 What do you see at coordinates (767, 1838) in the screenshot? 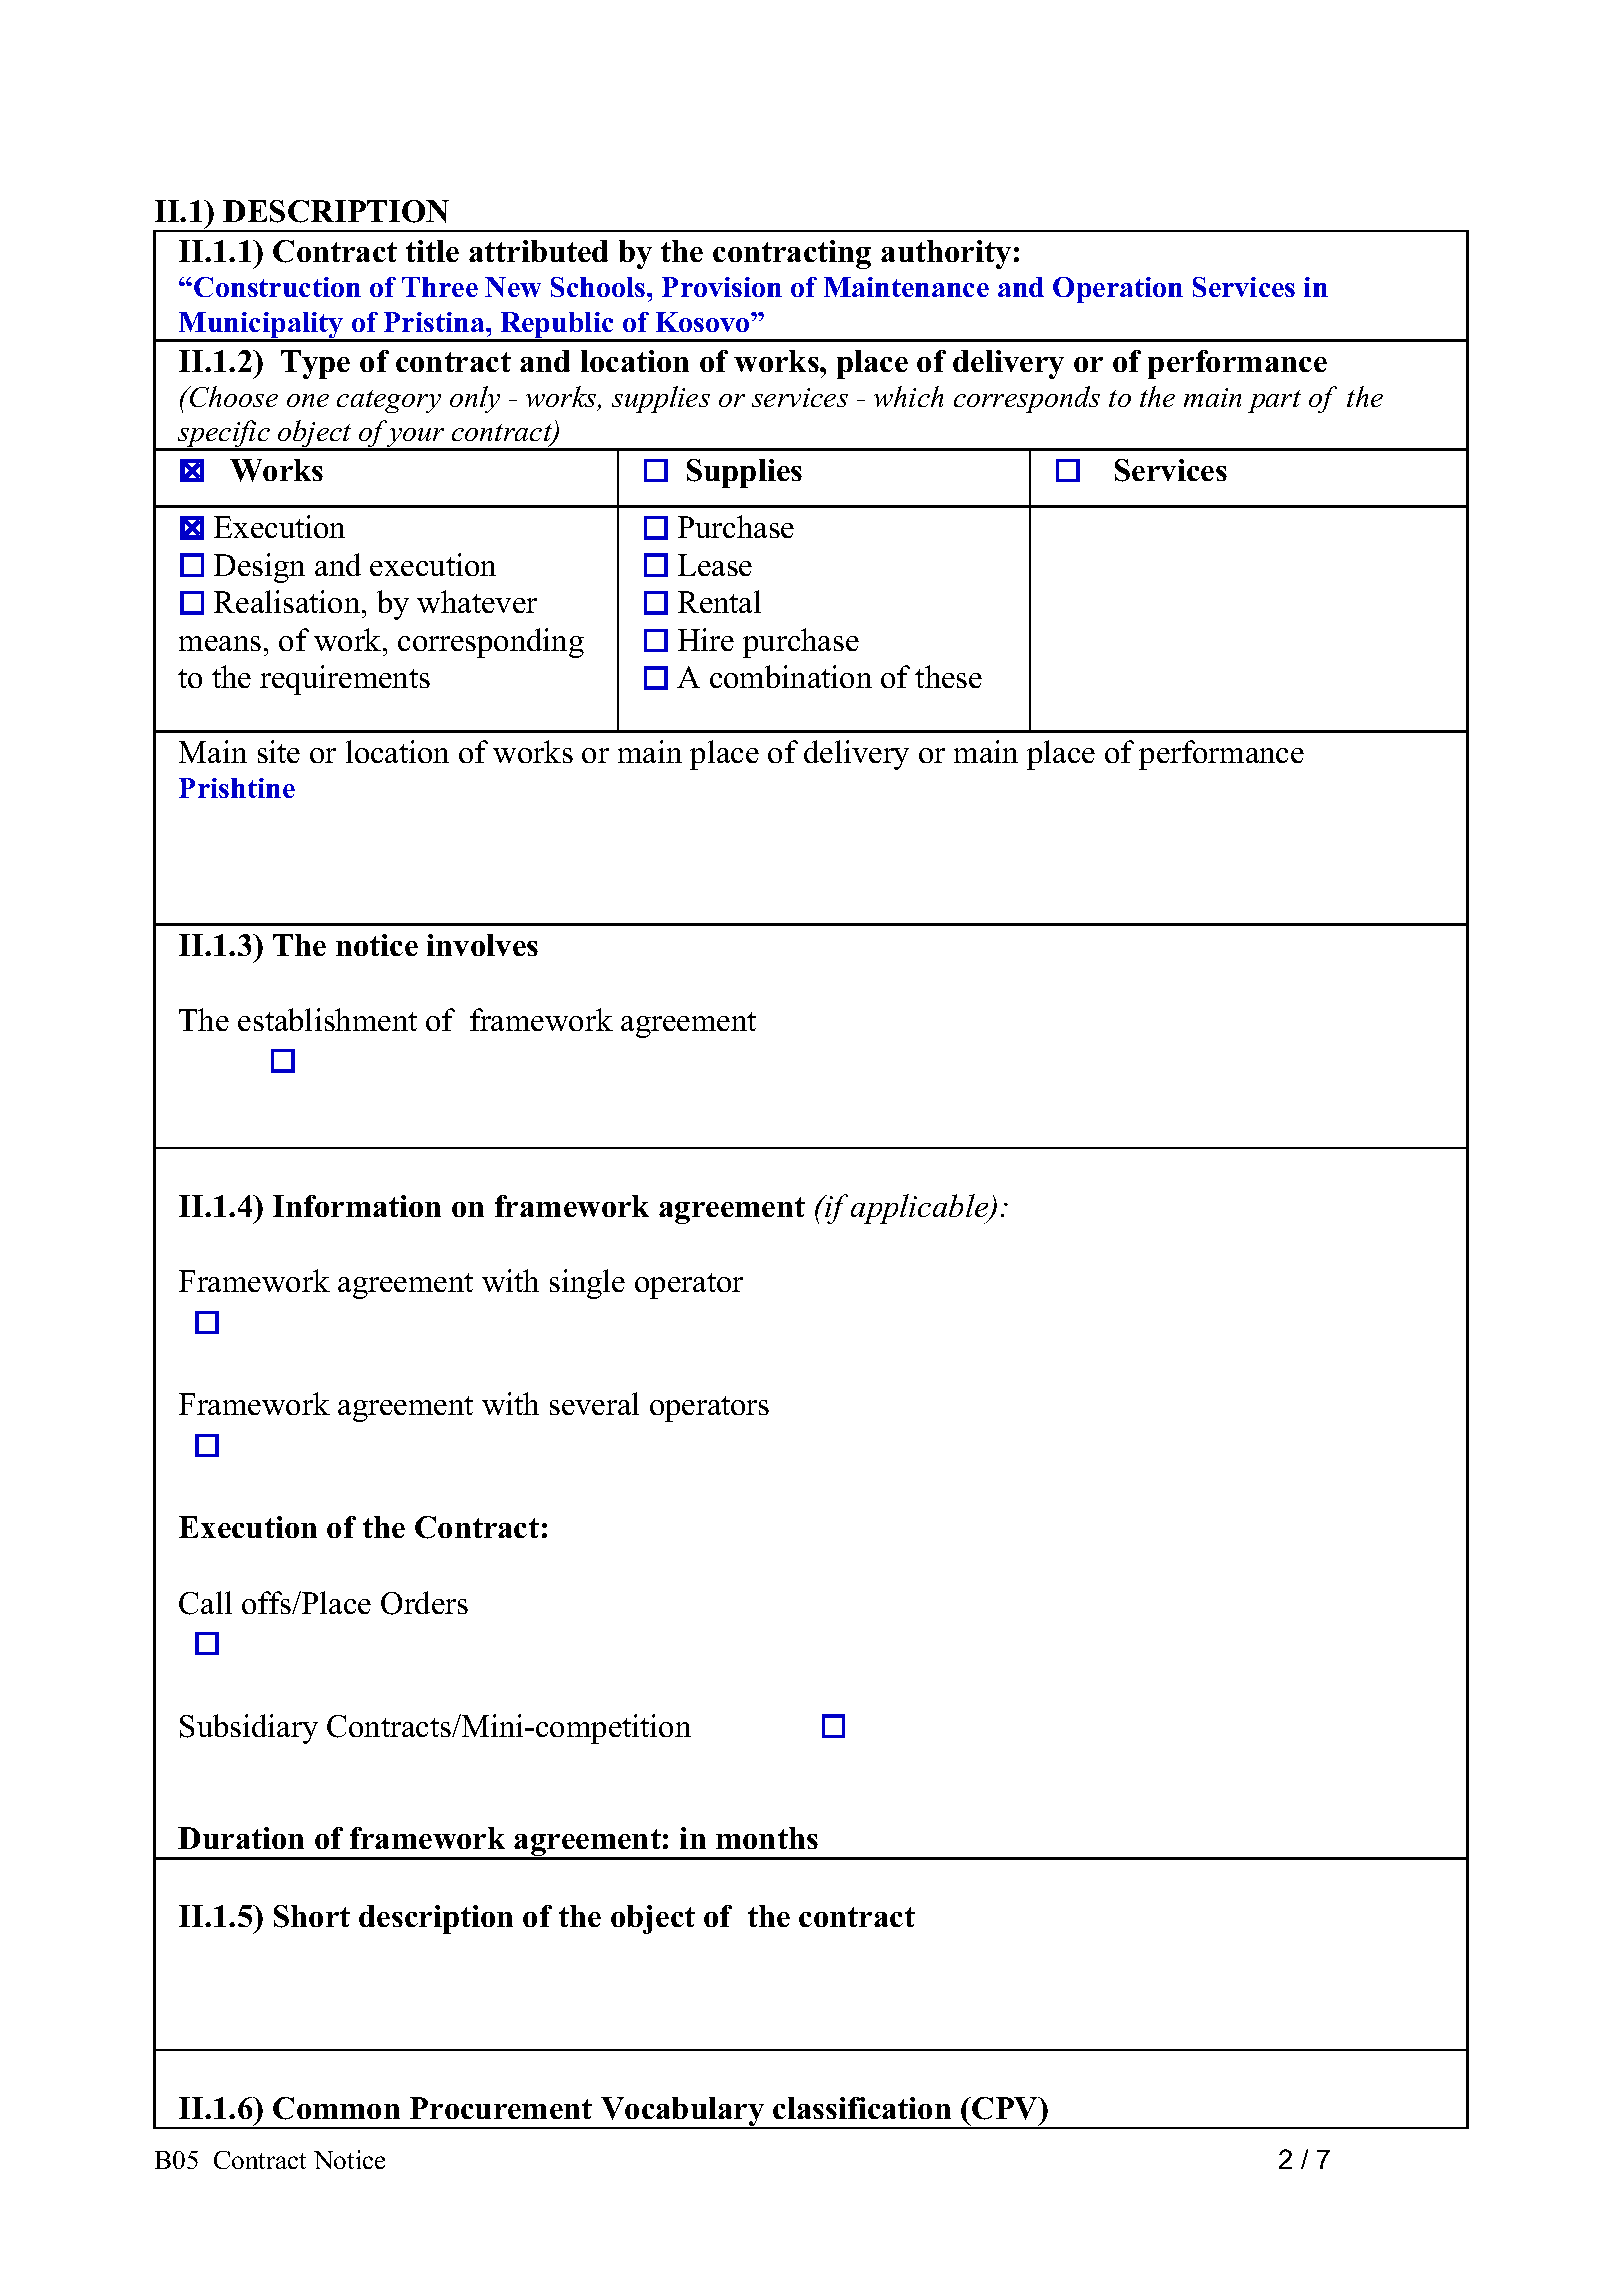
I see `months` at bounding box center [767, 1838].
